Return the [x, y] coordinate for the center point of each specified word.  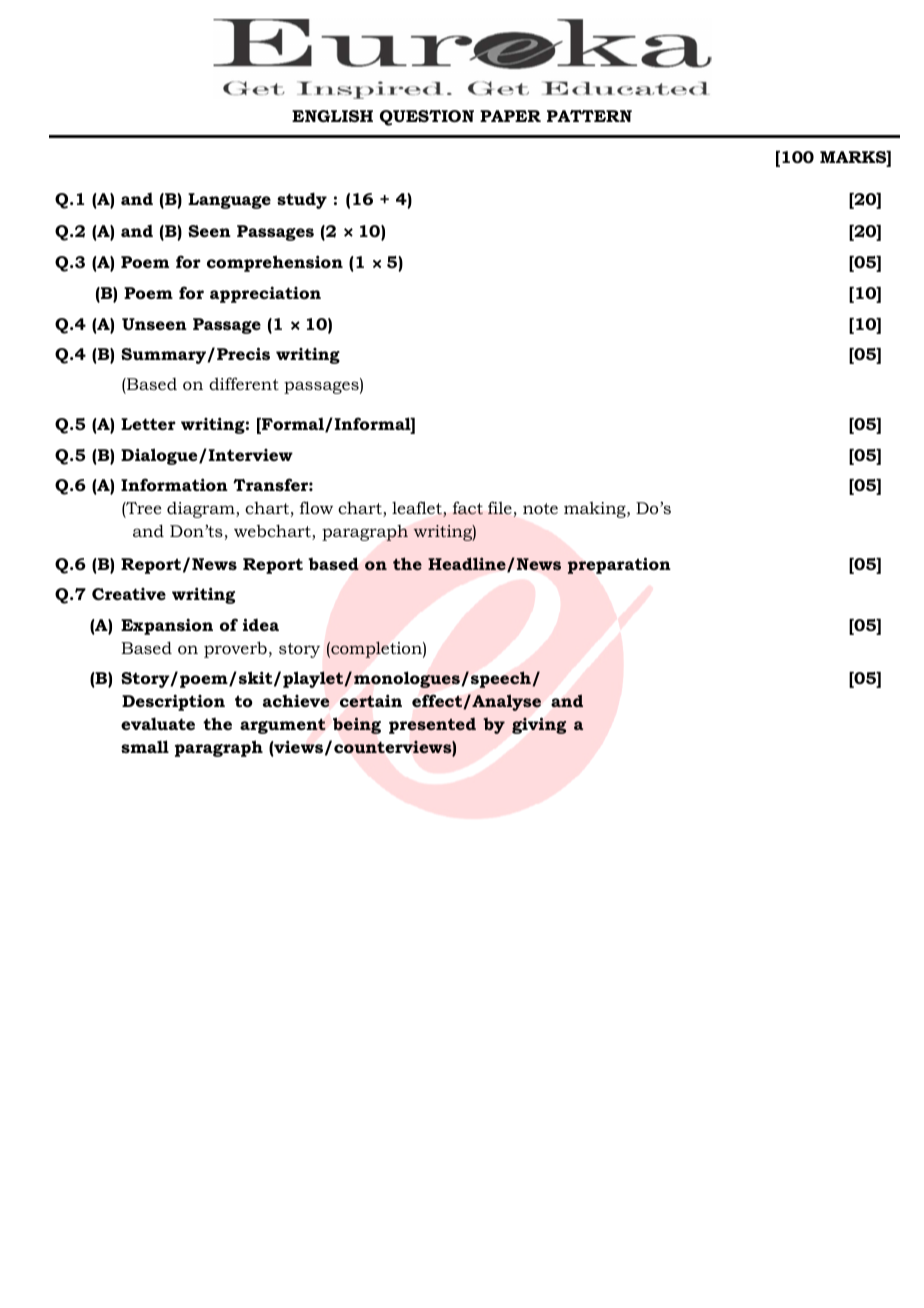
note [540, 508]
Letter [148, 424]
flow [316, 507]
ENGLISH [332, 116]
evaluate [158, 723]
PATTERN [589, 116]
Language [229, 201]
